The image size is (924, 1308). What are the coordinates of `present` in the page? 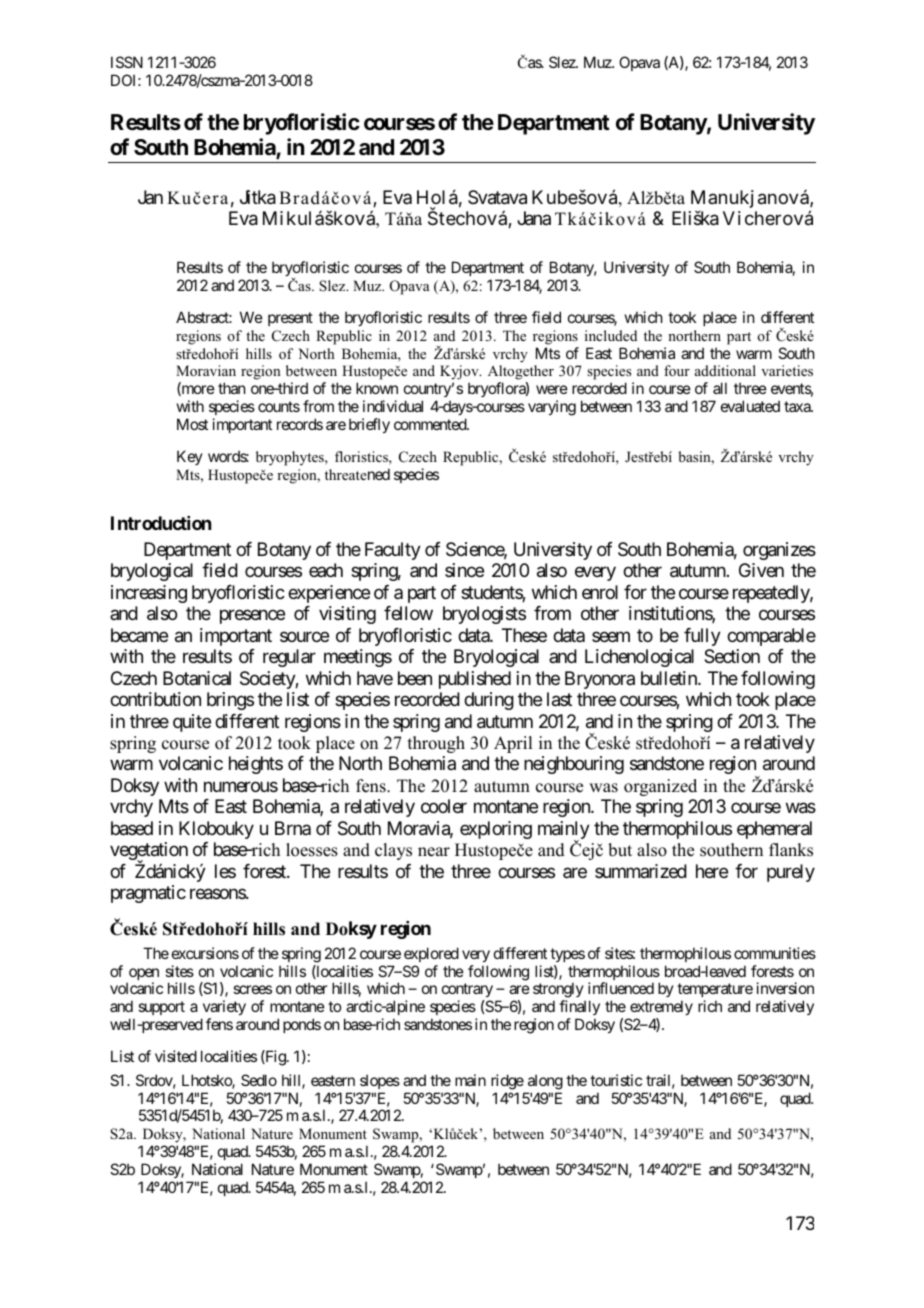 It's located at (290, 319).
